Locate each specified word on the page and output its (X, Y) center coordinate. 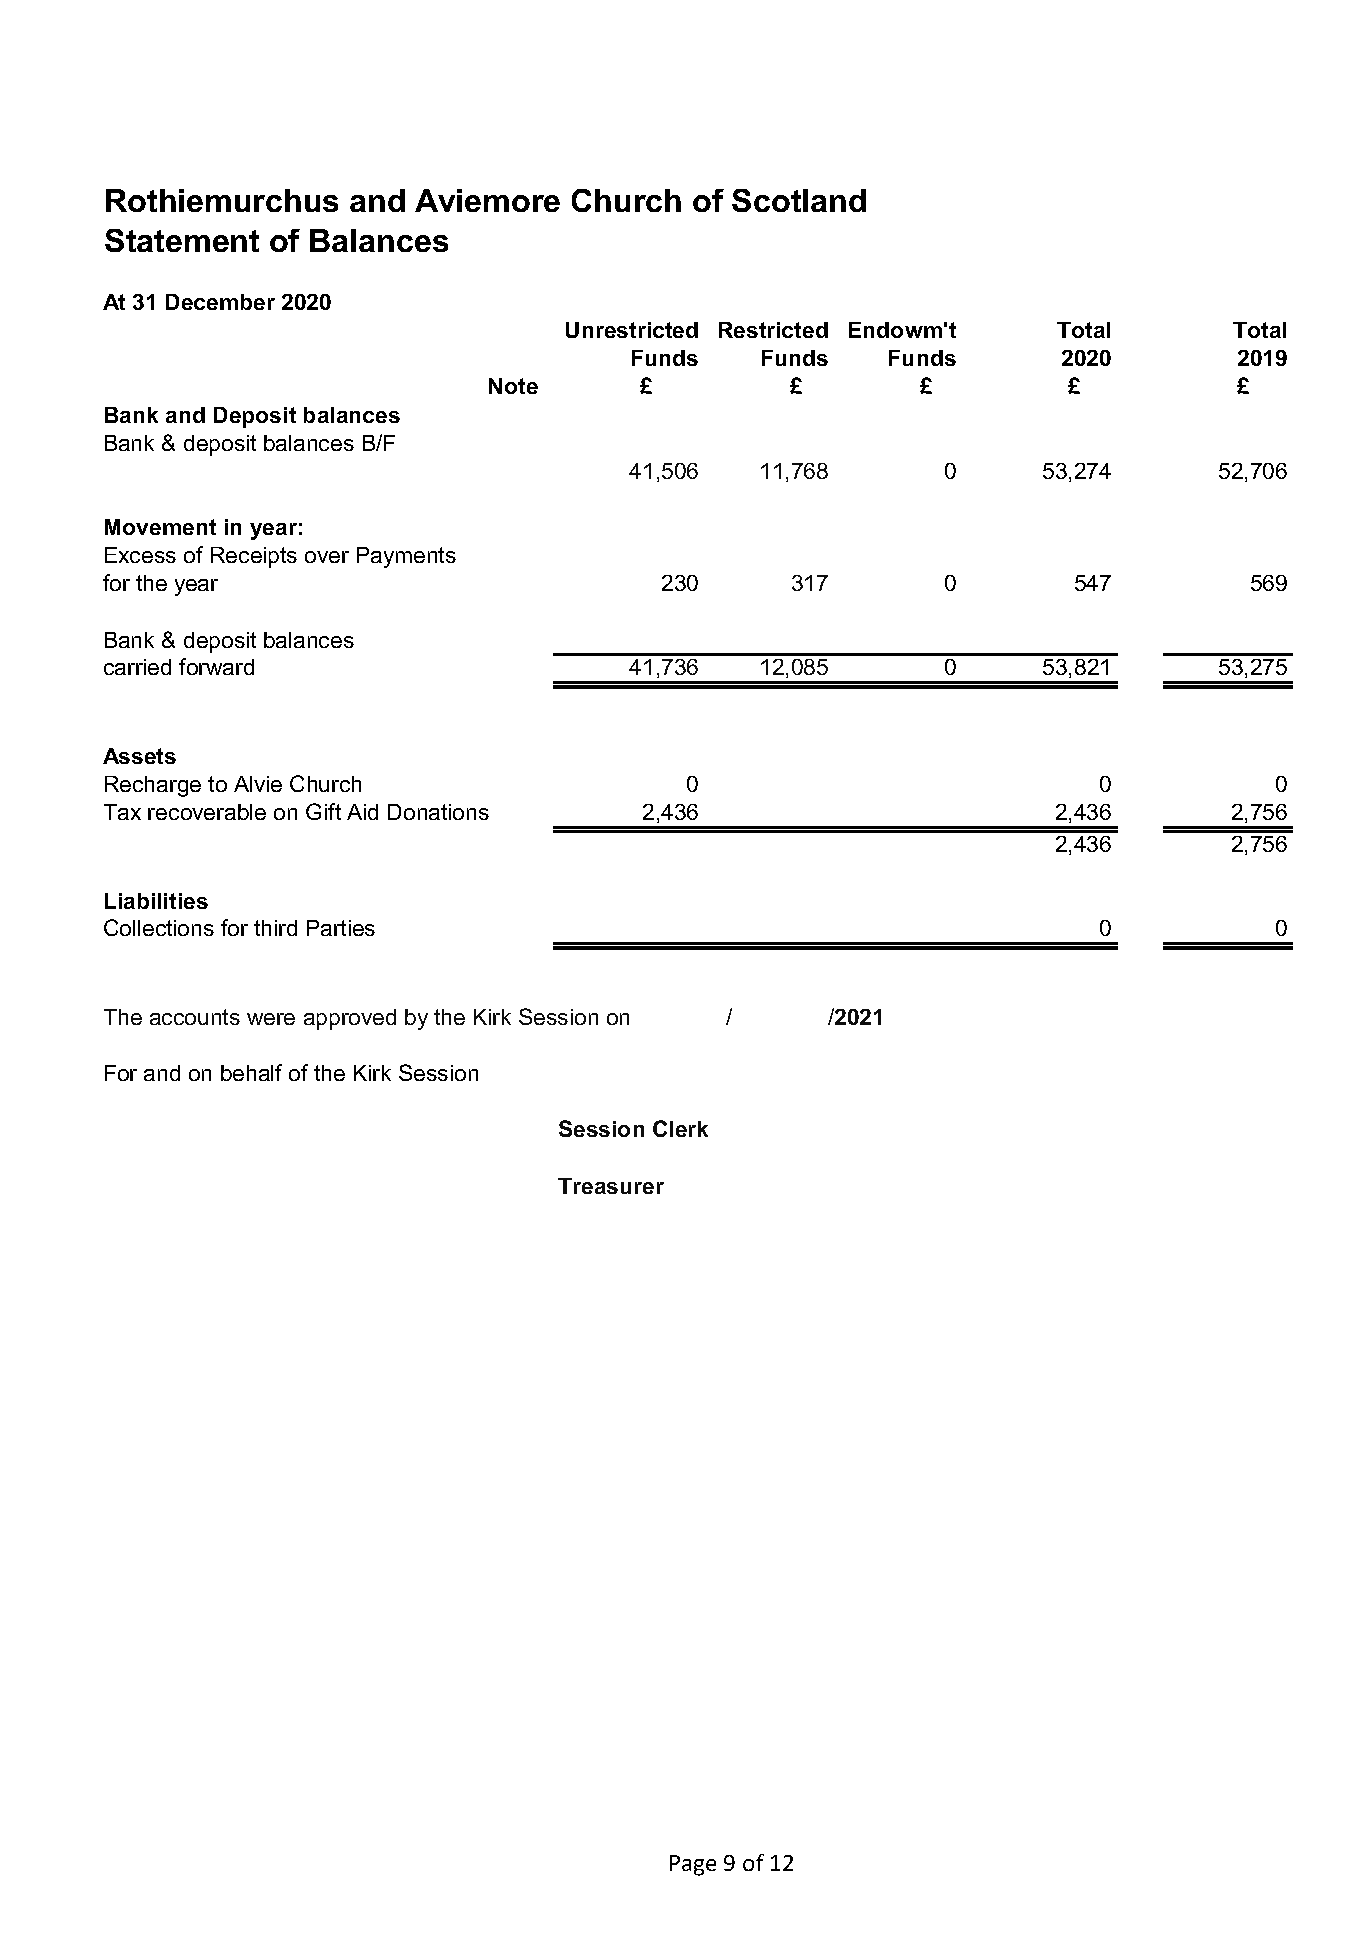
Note (513, 386)
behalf (251, 1072)
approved (350, 1019)
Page (693, 1865)
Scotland (799, 200)
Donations (438, 812)
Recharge (153, 786)
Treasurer (611, 1186)
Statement (182, 240)
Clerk (680, 1128)
